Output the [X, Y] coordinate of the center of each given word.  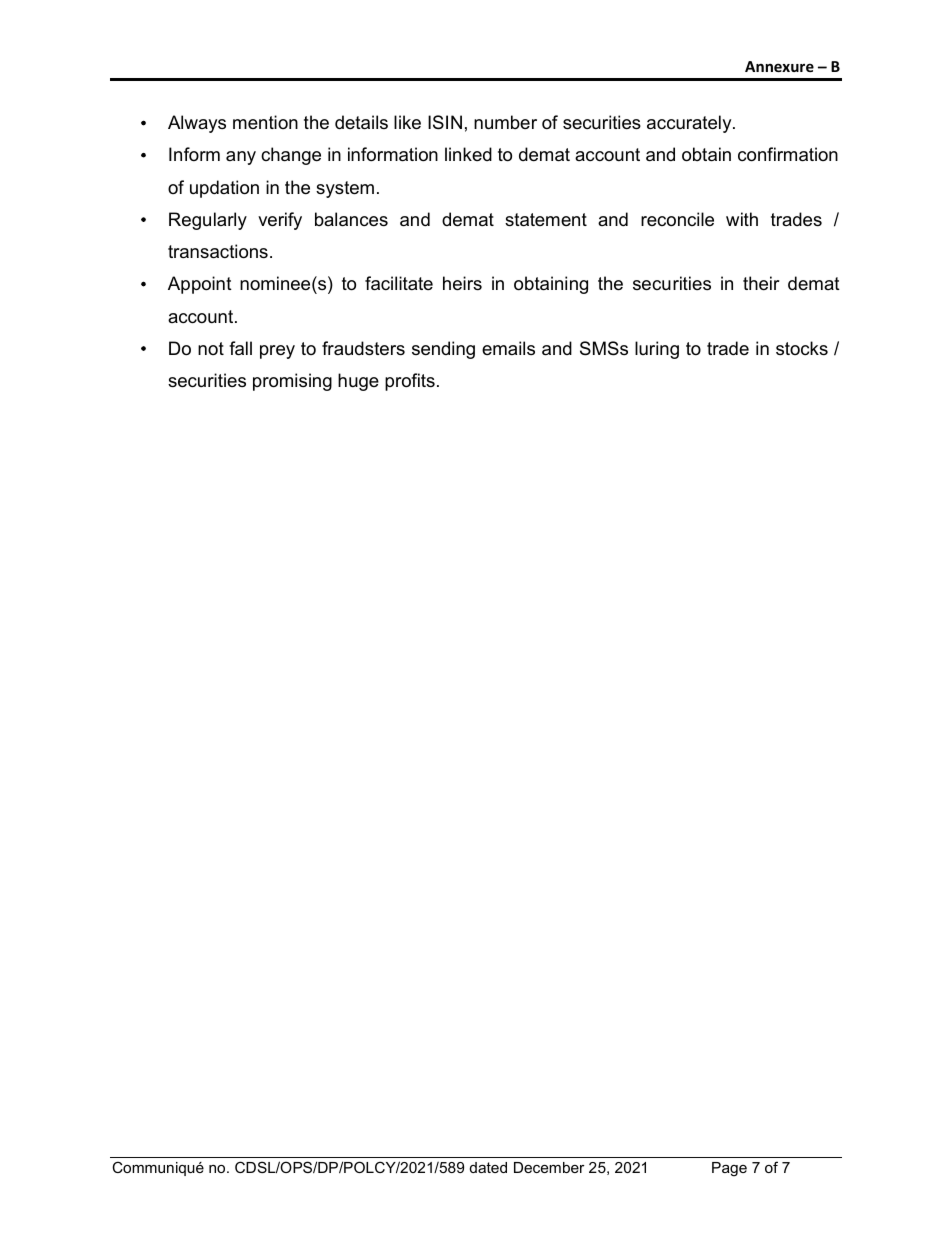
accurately [690, 124]
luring [657, 350]
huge [358, 382]
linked [468, 154]
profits [410, 382]
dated [488, 1167]
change [291, 156]
